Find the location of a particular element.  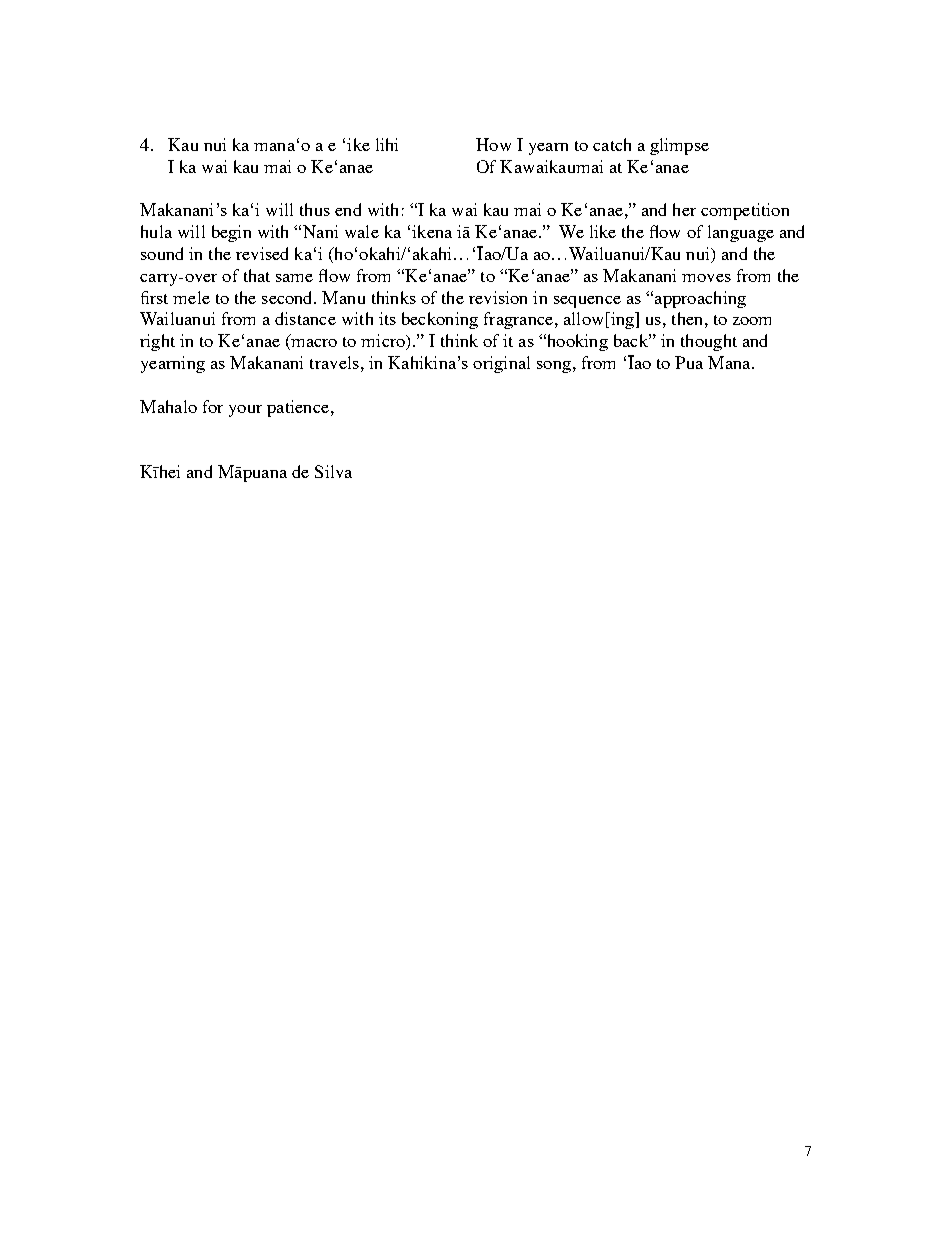

glimpse is located at coordinates (679, 146).
